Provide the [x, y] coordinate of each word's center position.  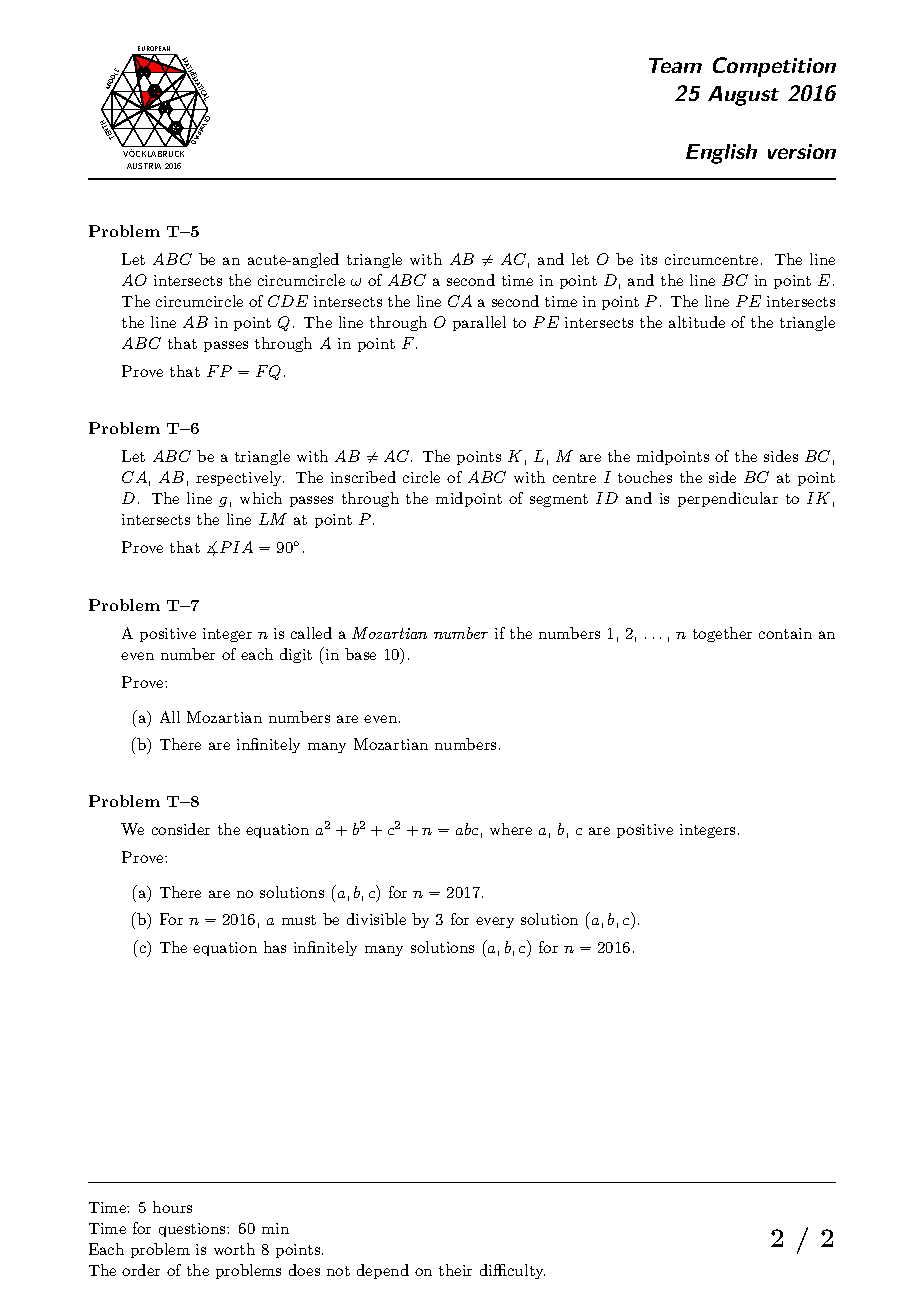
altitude [697, 322]
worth [234, 1249]
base [360, 654]
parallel [479, 323]
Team [675, 65]
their [455, 1270]
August [743, 96]
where [511, 829]
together [722, 634]
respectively [240, 478]
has [275, 947]
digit [296, 655]
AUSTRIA [144, 166]
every [495, 922]
